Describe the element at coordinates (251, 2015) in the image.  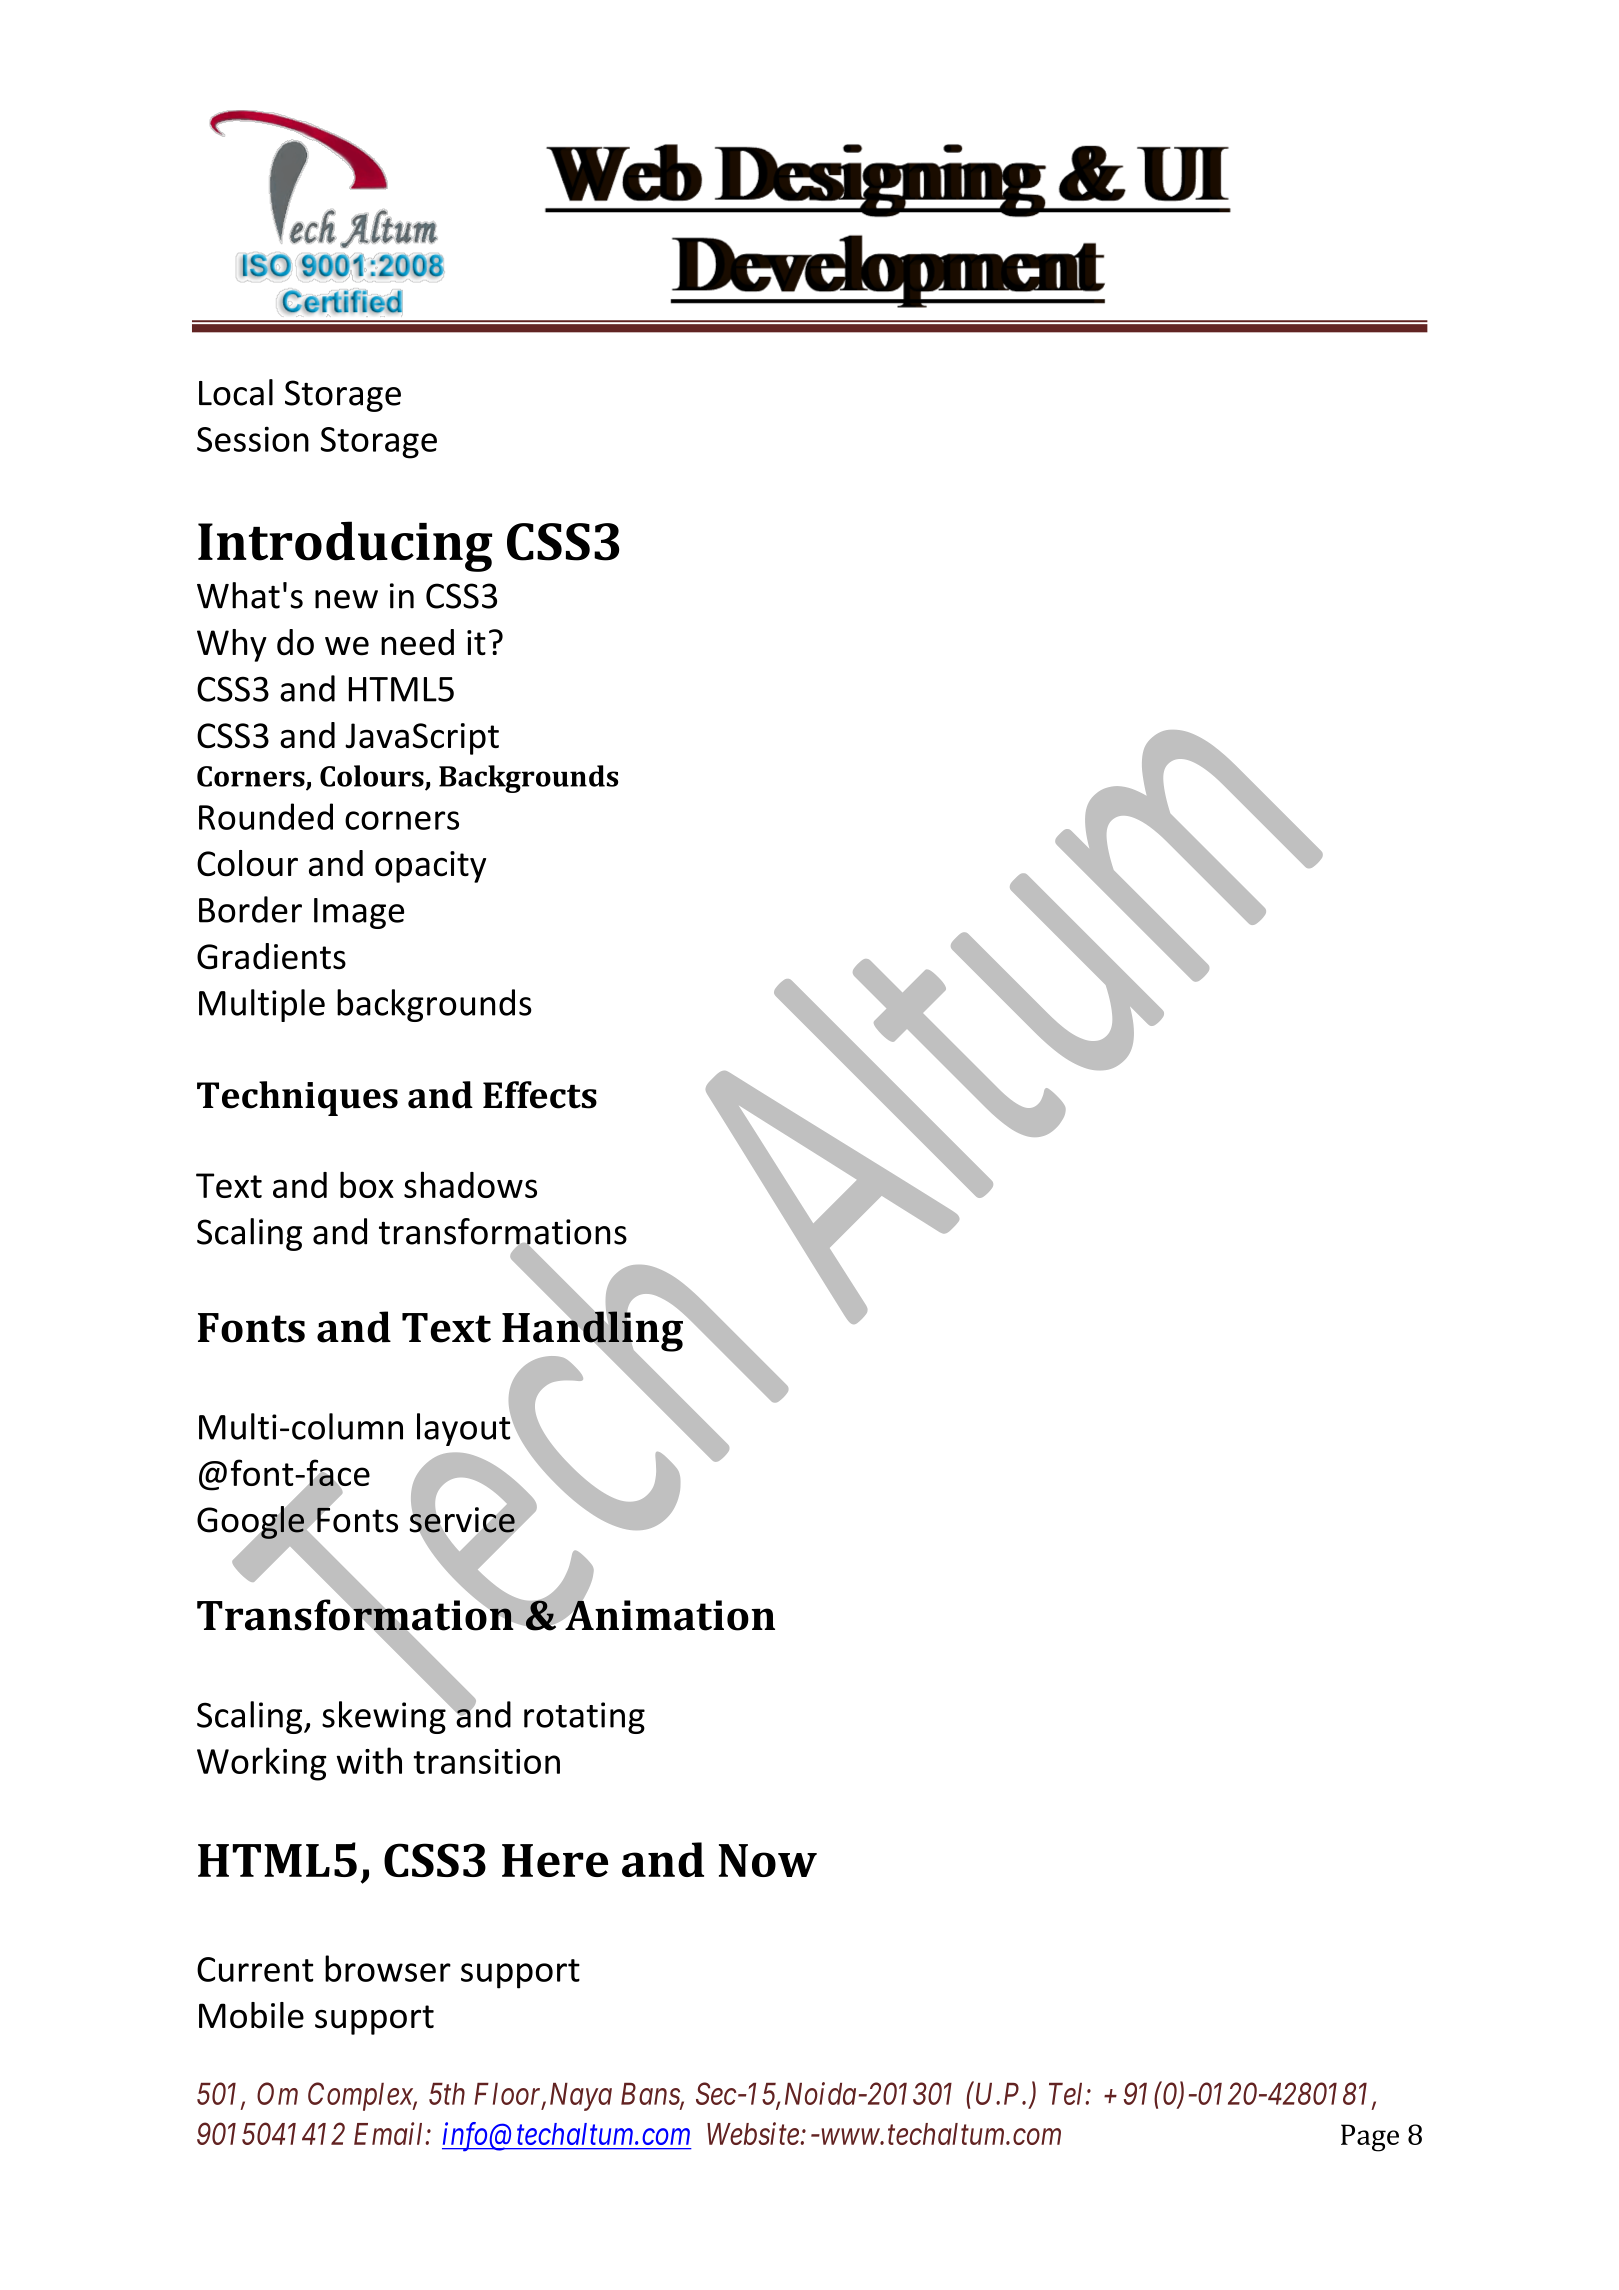
I see `Mobile` at that location.
